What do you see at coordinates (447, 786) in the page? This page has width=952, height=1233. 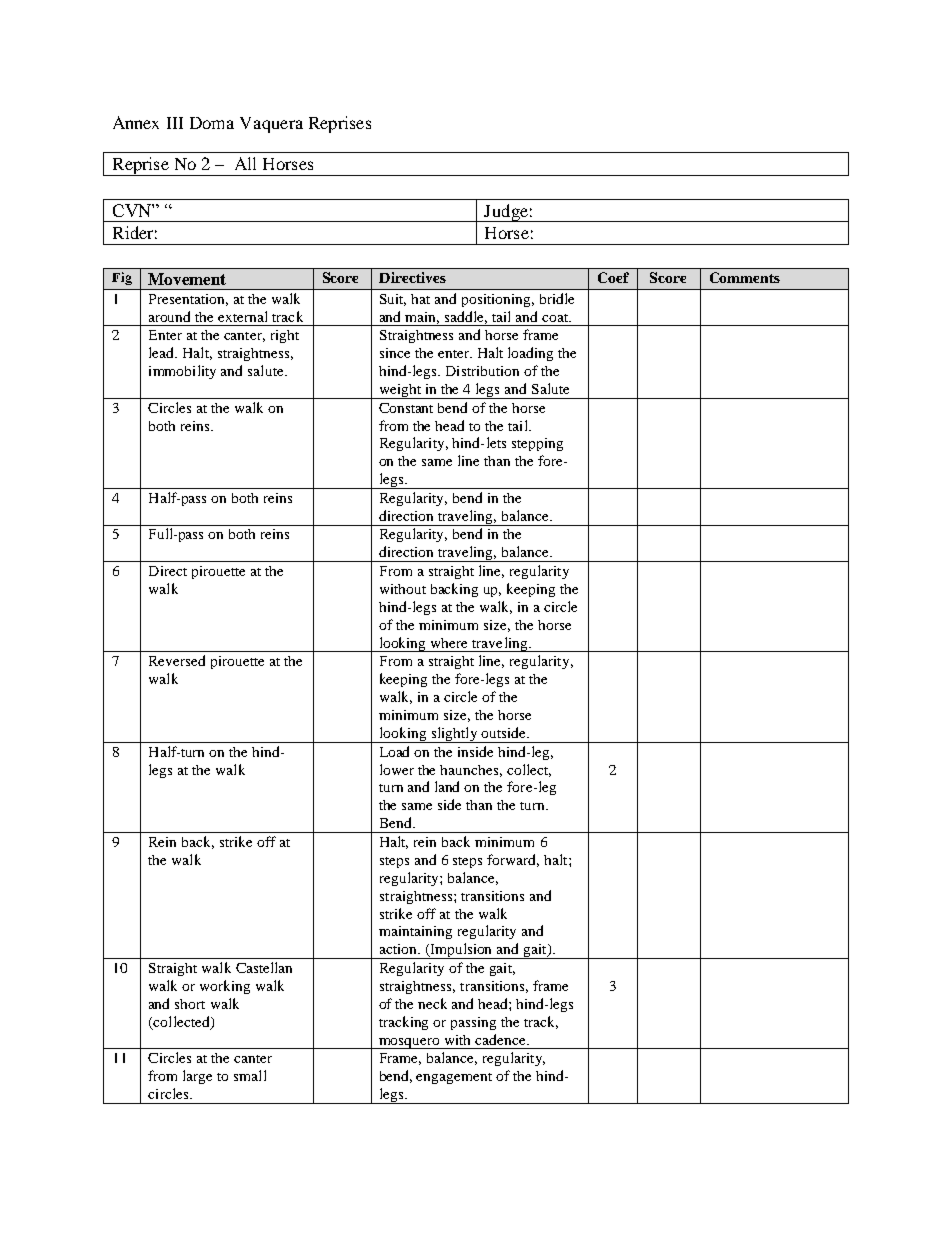 I see `land` at bounding box center [447, 786].
